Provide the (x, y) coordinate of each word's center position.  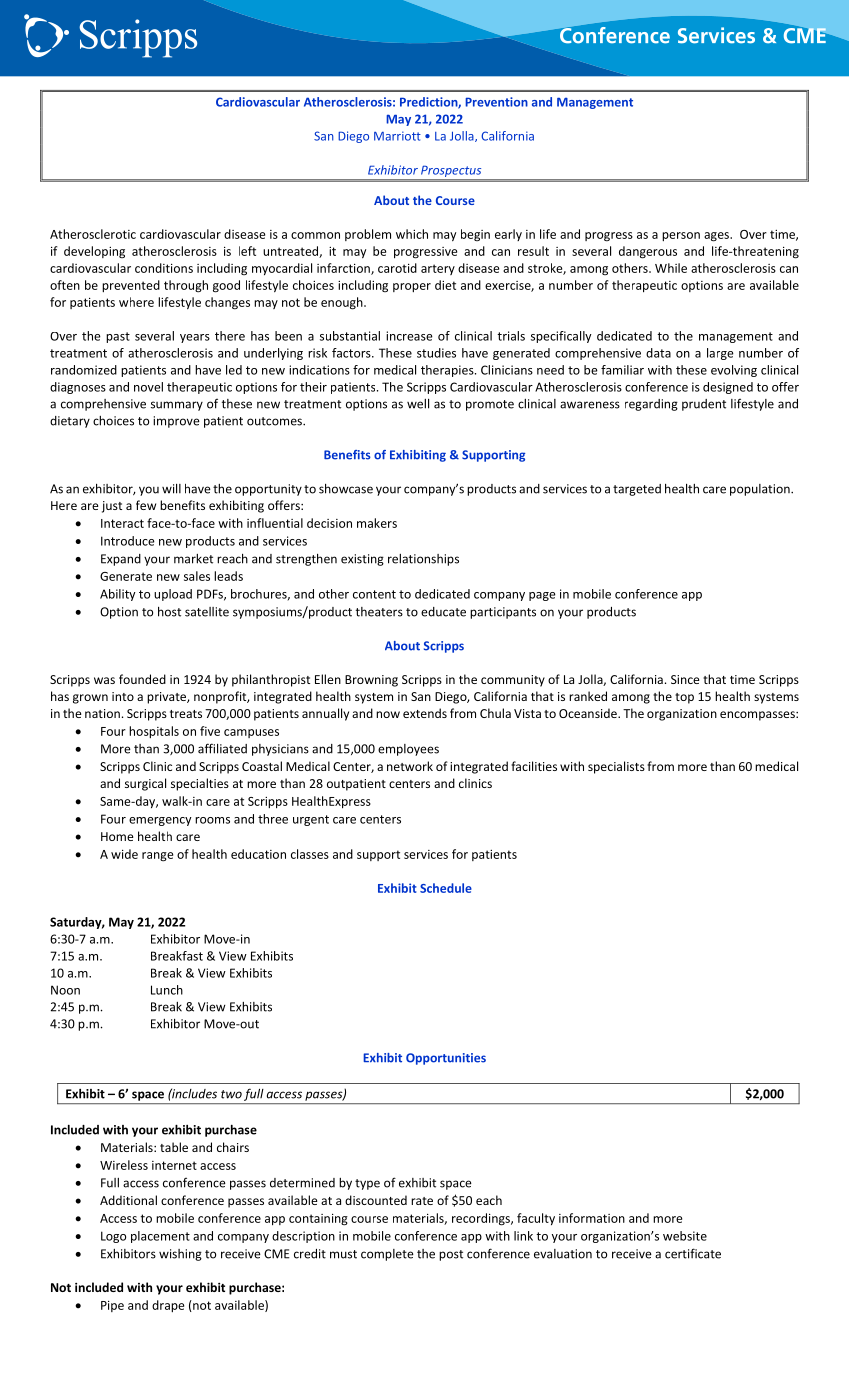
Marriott (397, 136)
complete (387, 1255)
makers (377, 523)
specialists (616, 767)
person (681, 236)
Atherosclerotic (93, 234)
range (157, 857)
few (146, 505)
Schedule (446, 888)
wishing (180, 1255)
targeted (637, 490)
